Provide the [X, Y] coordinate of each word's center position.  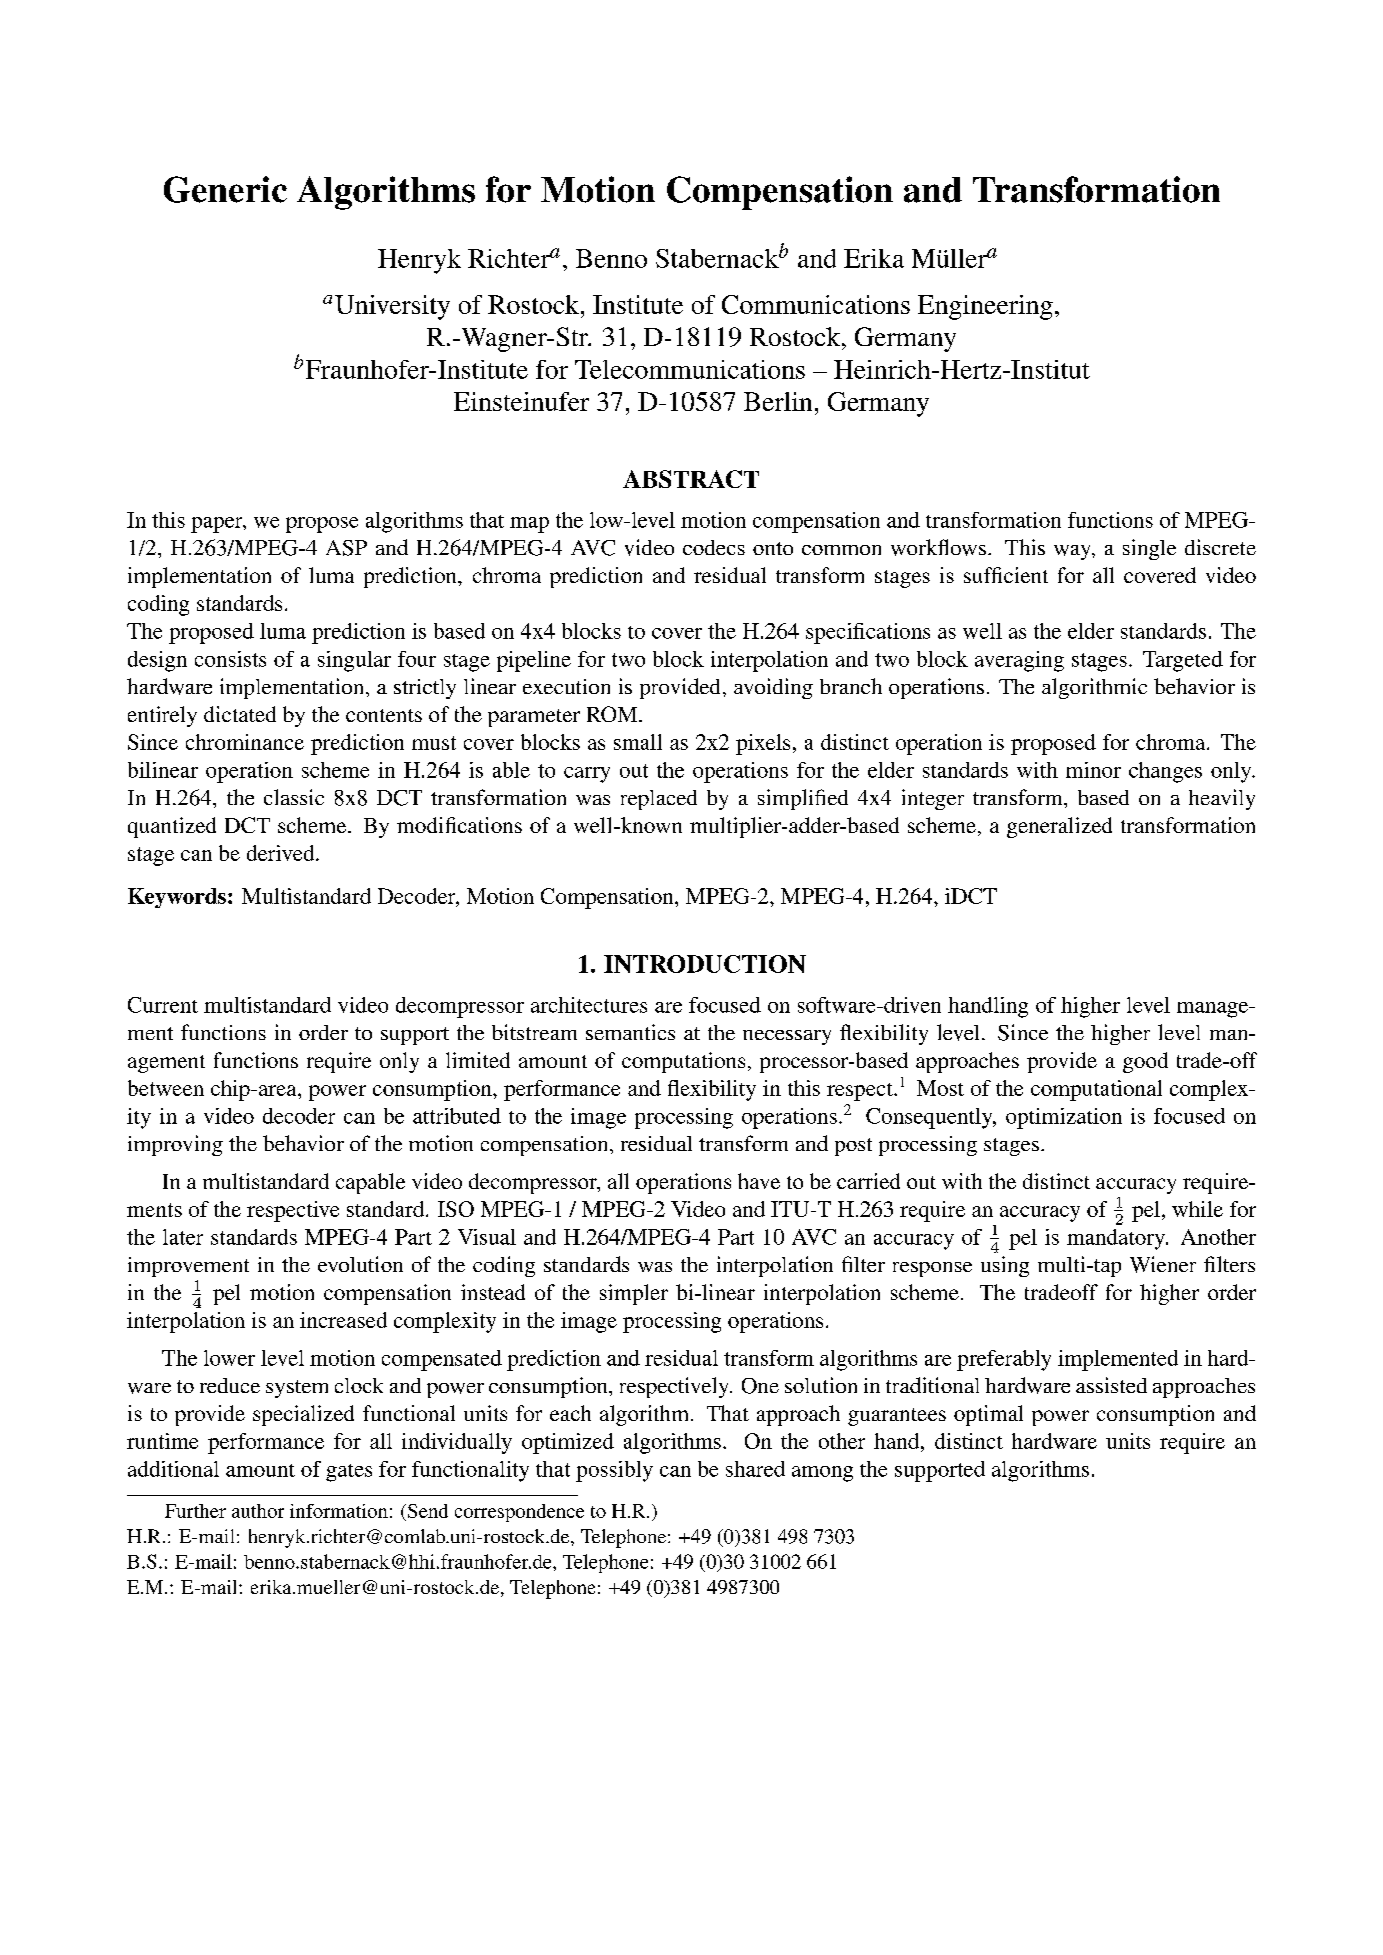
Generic [225, 189]
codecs [714, 547]
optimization [1064, 1118]
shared [755, 1469]
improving [175, 1145]
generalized [1059, 827]
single [1149, 549]
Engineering [985, 307]
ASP [346, 548]
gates [349, 1473]
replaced [659, 800]
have [759, 1181]
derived [282, 853]
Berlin [778, 401]
